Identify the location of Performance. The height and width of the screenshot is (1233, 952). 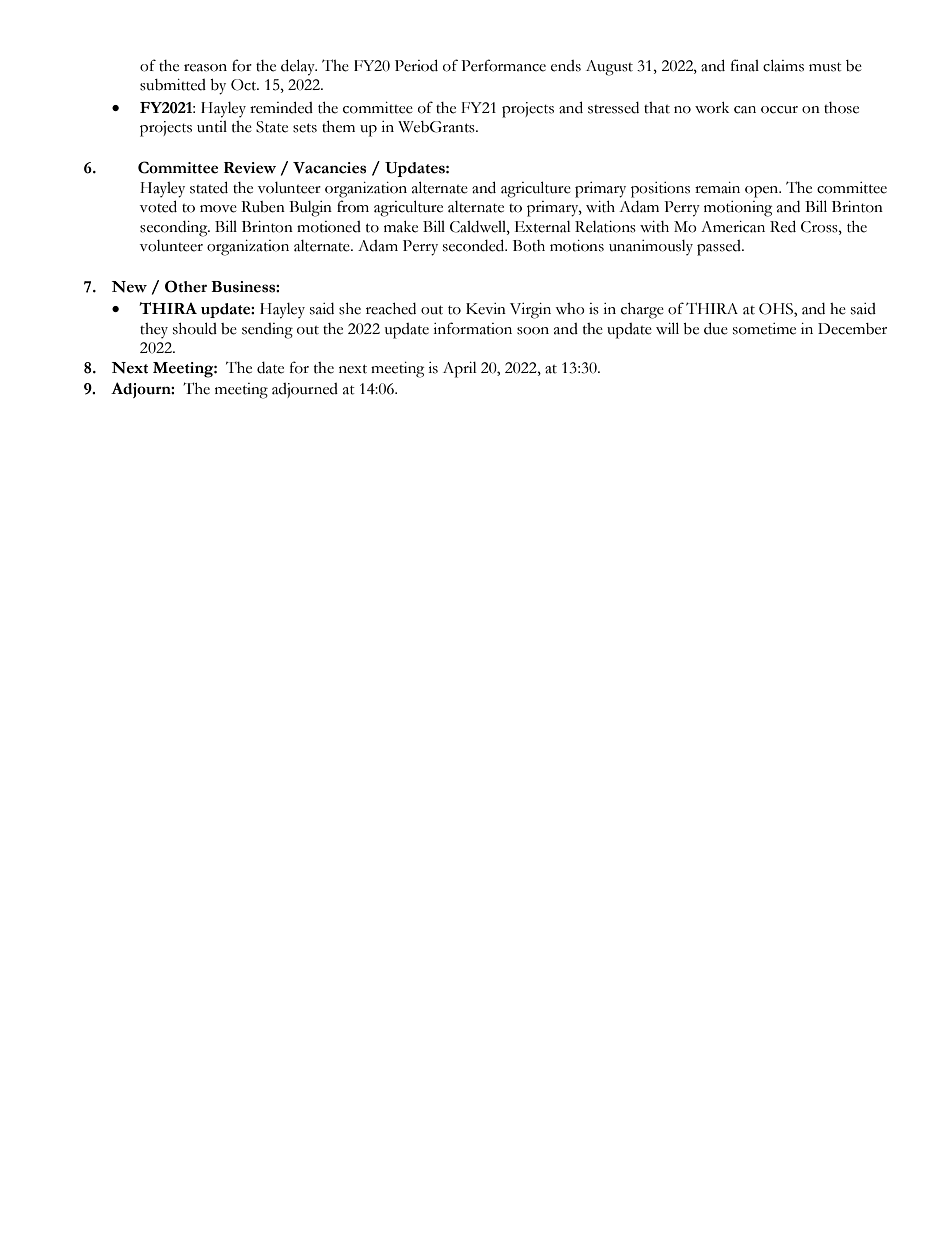
(503, 65).
